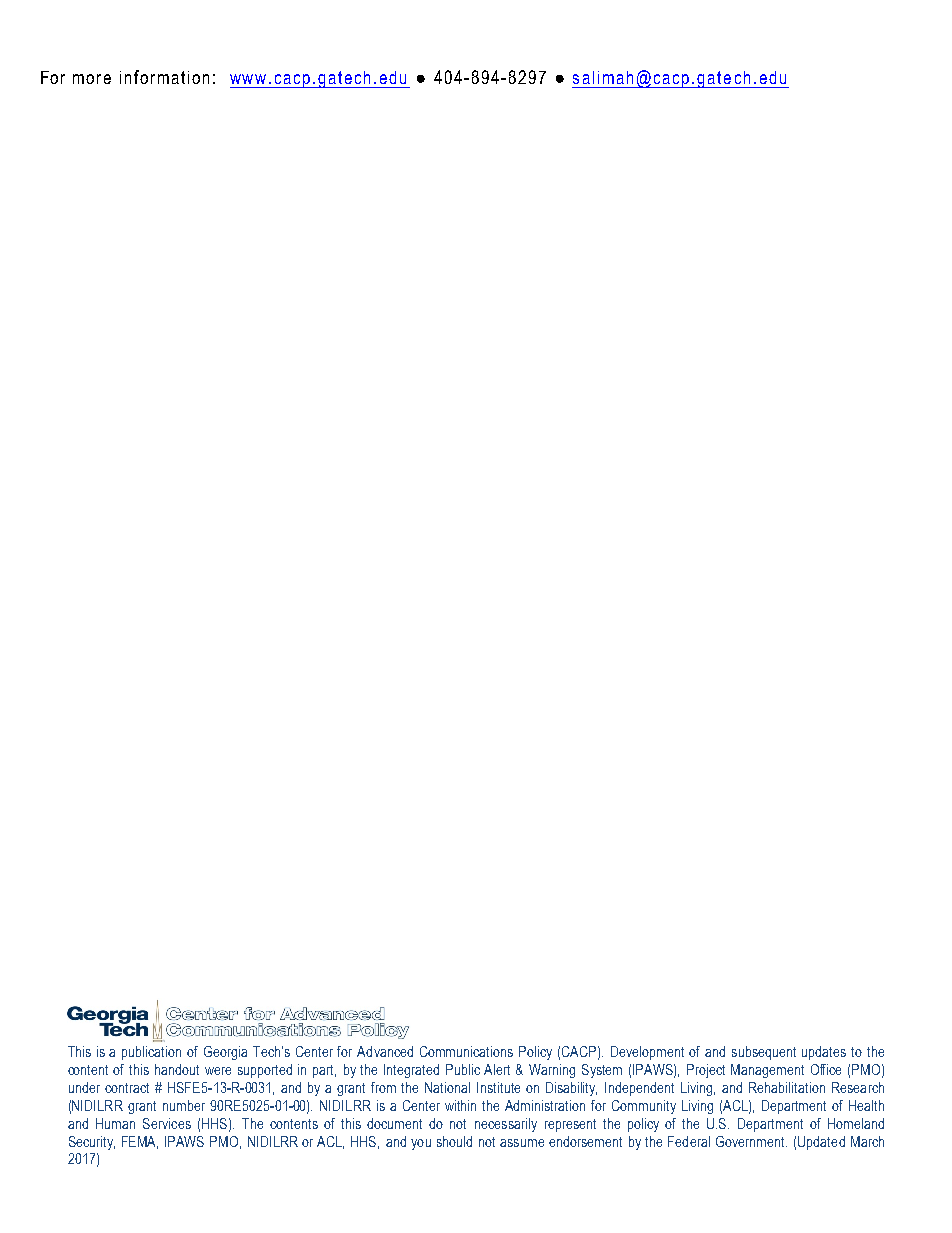 The image size is (952, 1233). I want to click on Georgia, so click(225, 1053).
